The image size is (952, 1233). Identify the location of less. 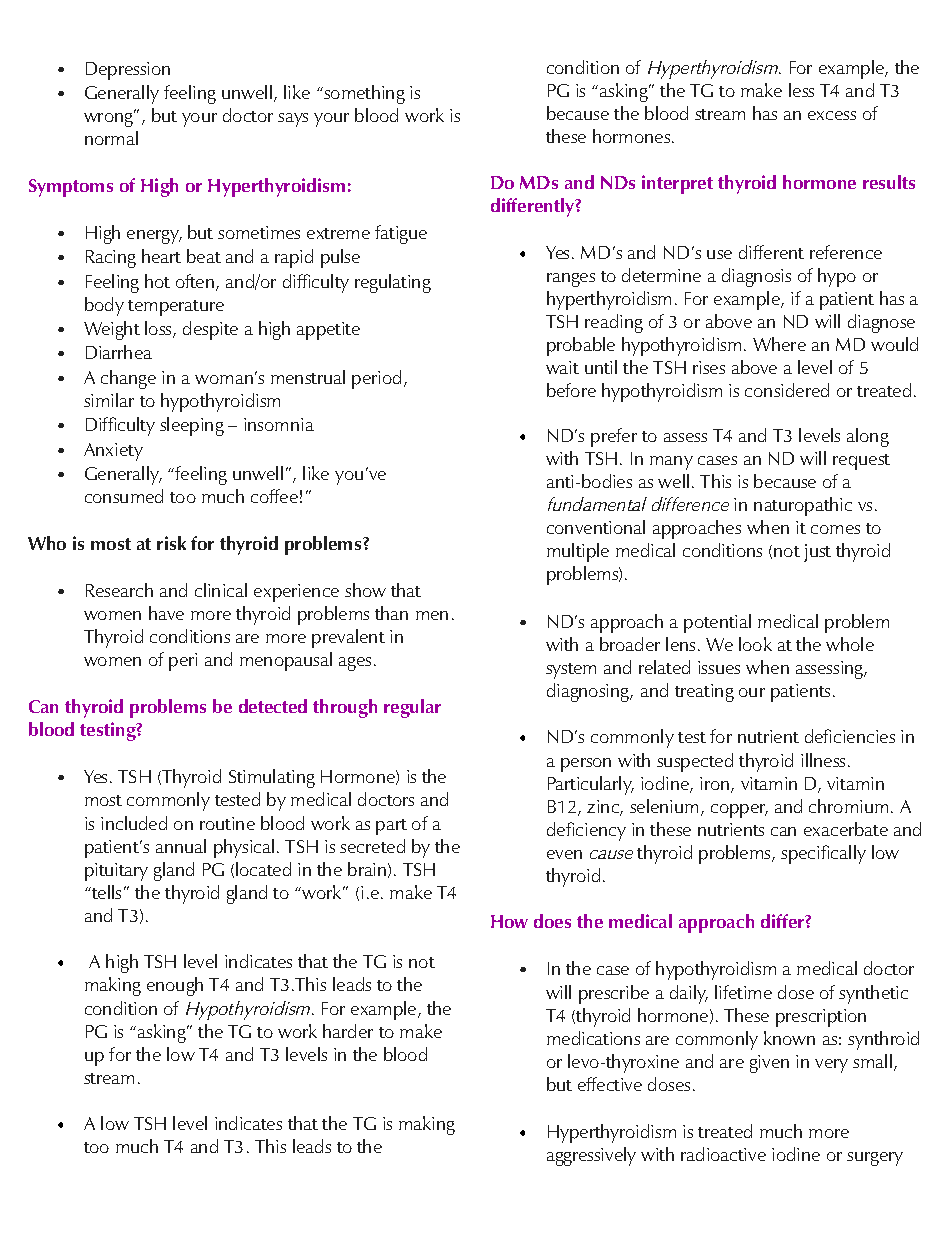
(801, 90).
